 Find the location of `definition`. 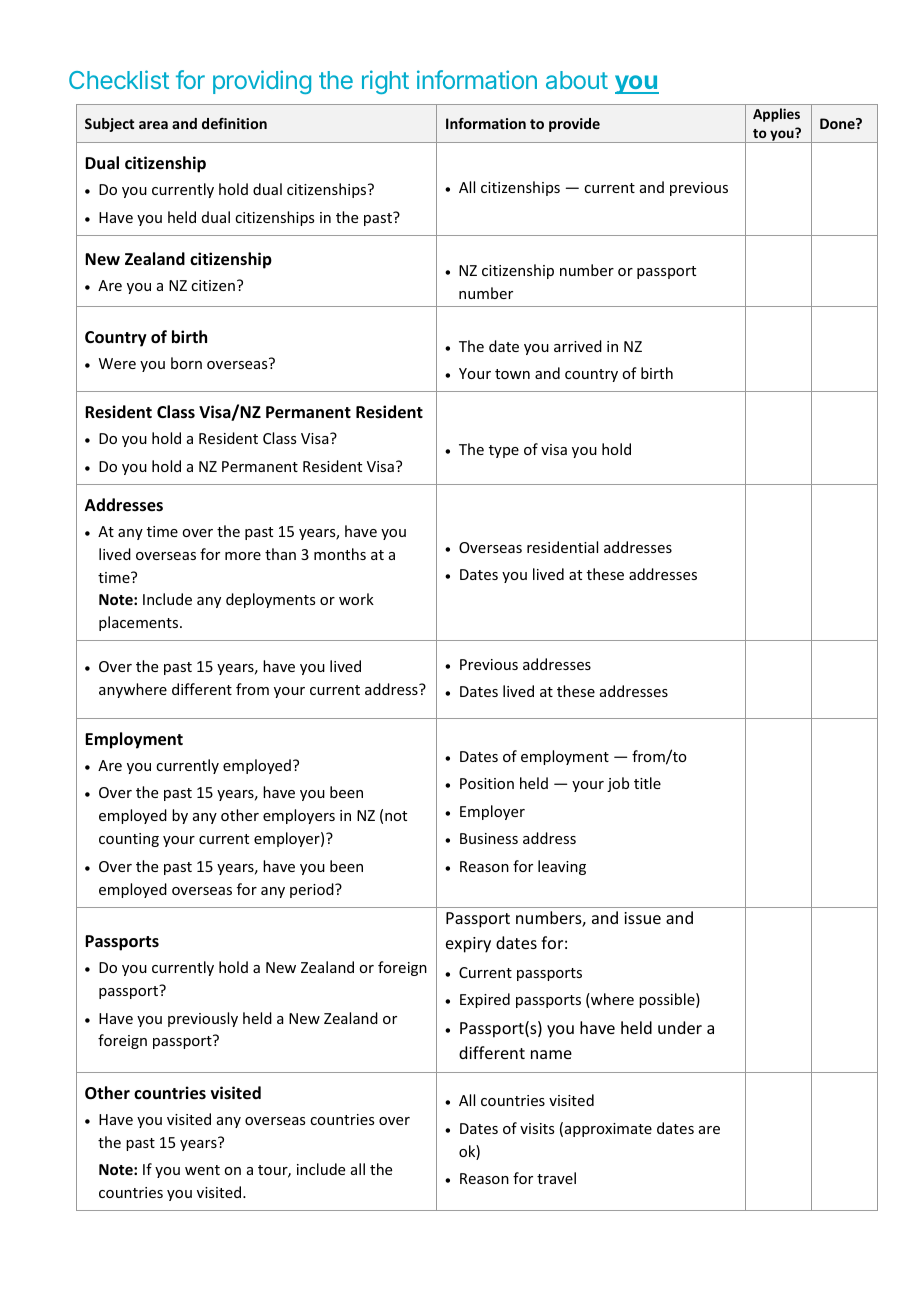

definition is located at coordinates (234, 123).
